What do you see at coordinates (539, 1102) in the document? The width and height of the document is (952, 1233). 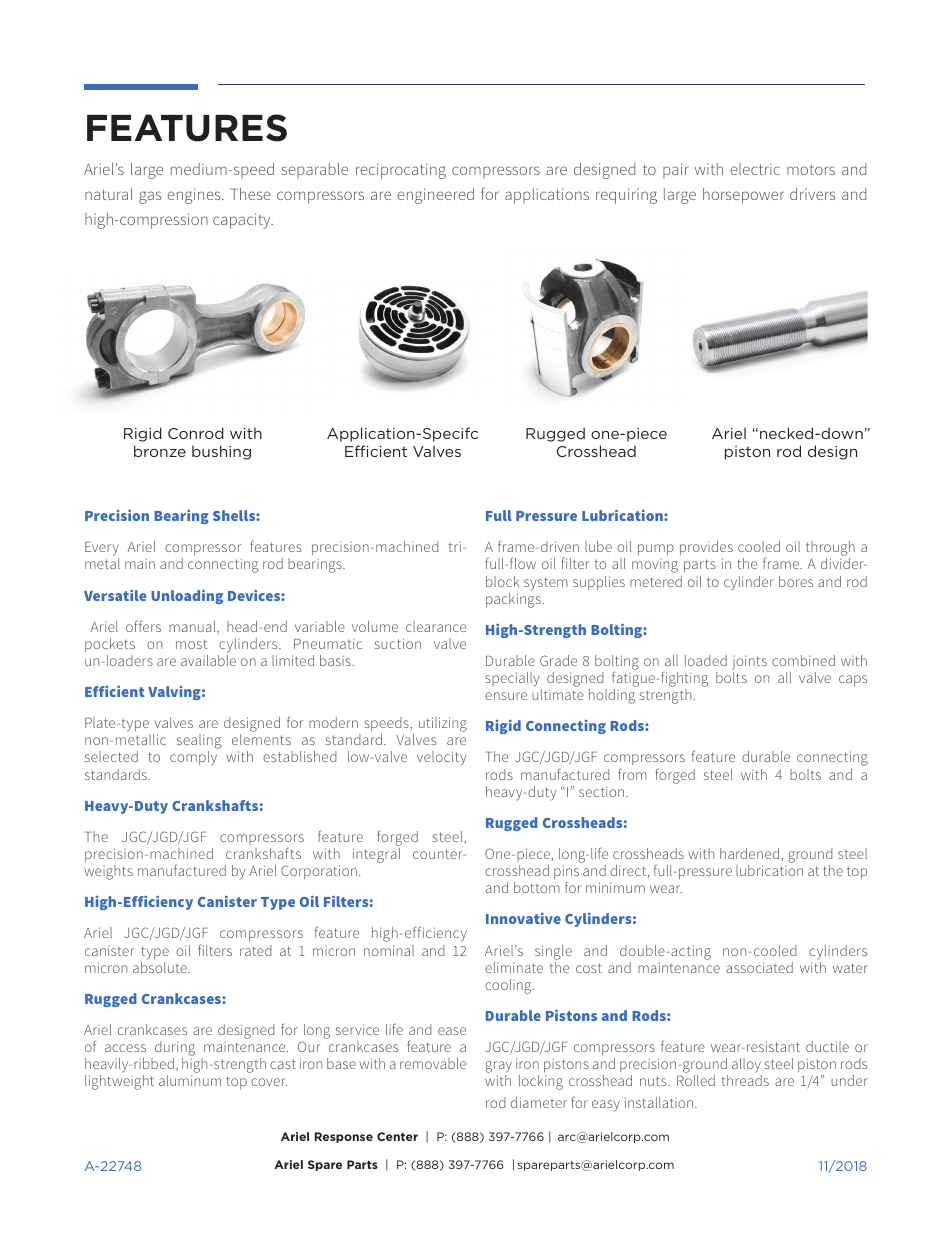 I see `diameter` at bounding box center [539, 1102].
